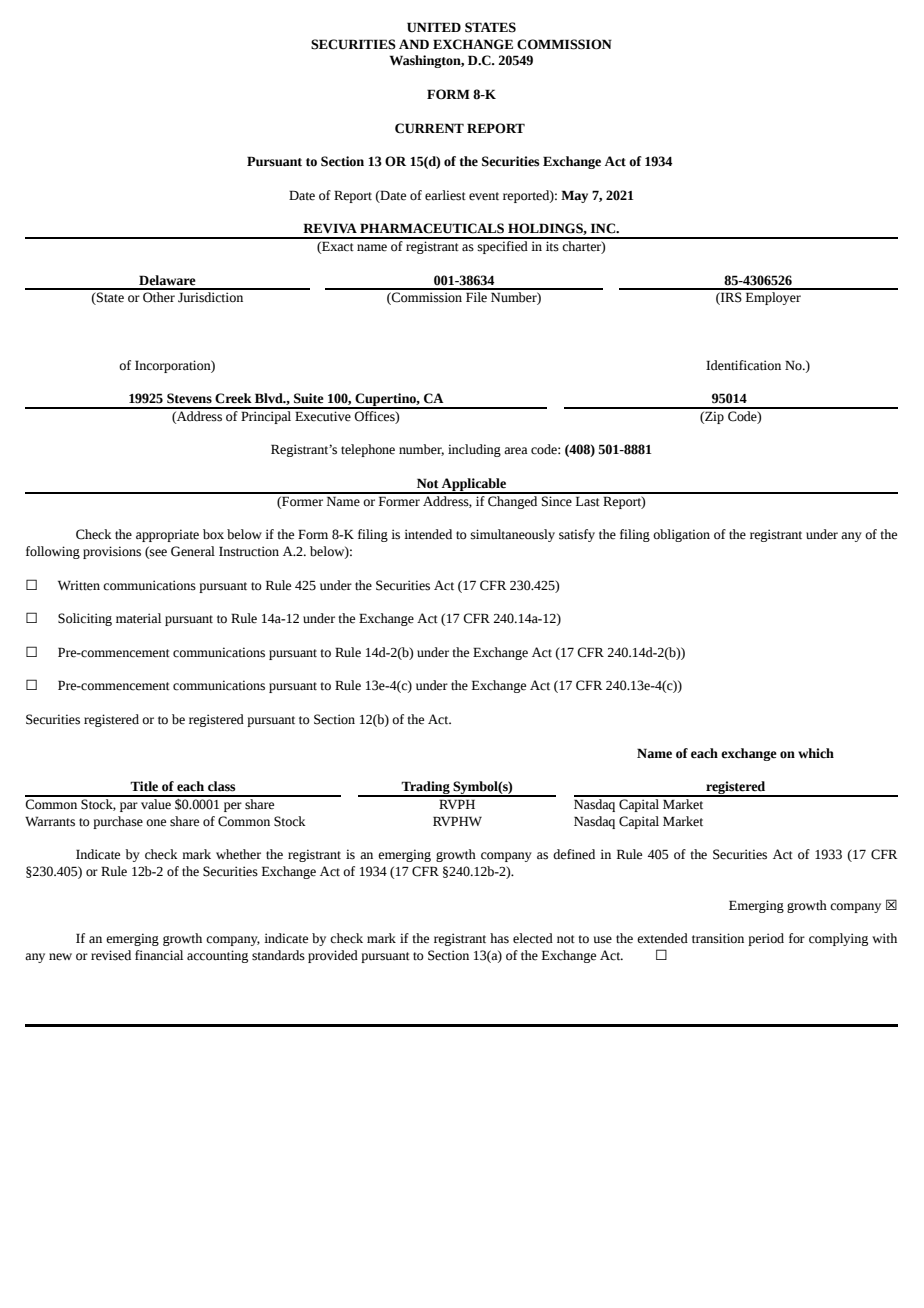 The image size is (924, 1308). Describe the element at coordinates (159, 955) in the screenshot. I see `financial` at that location.
